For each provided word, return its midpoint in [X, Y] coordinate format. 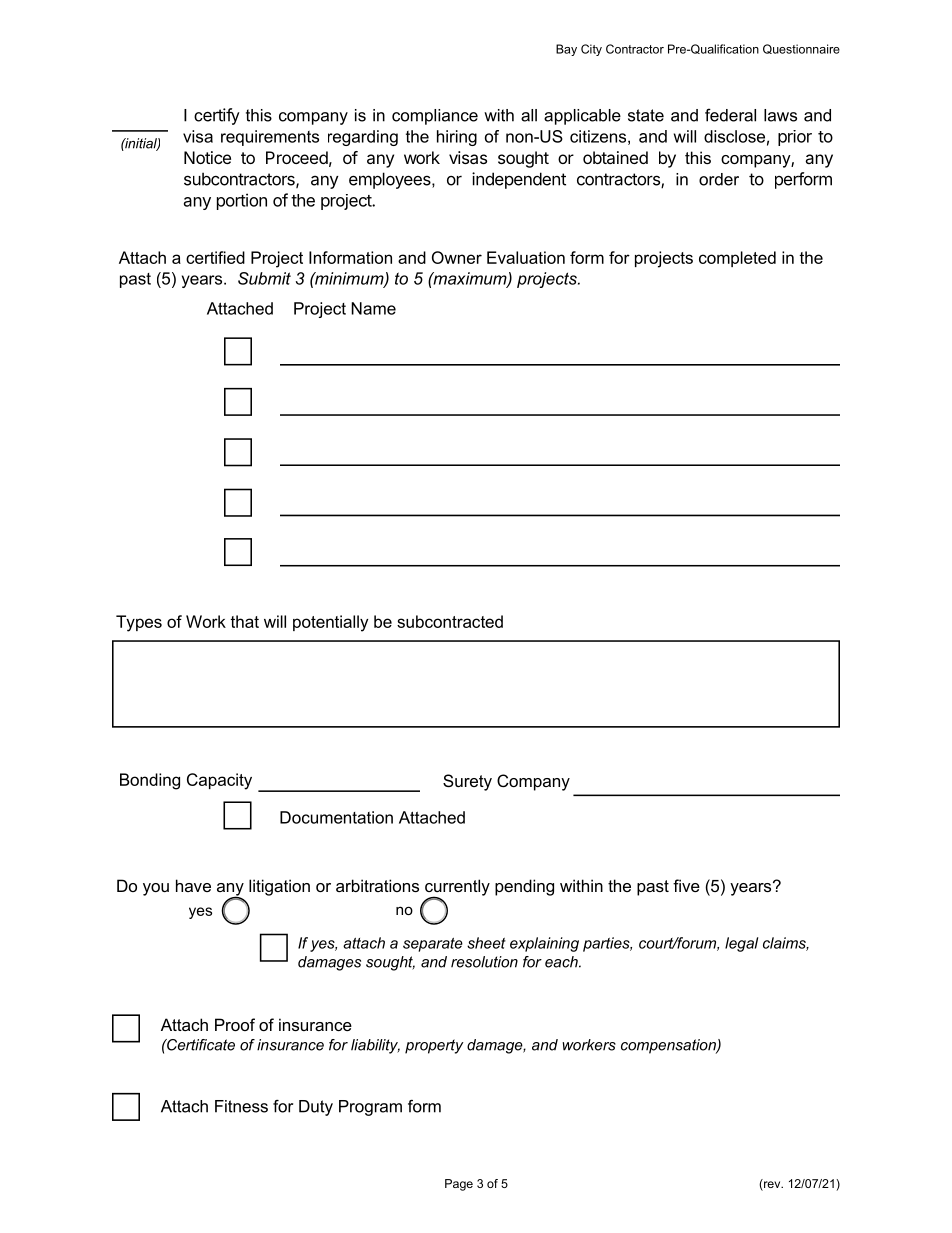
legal [741, 944]
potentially [330, 623]
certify [217, 116]
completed [737, 259]
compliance [435, 117]
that [244, 621]
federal [730, 115]
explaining [544, 944]
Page [459, 1185]
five [686, 885]
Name [373, 308]
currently [457, 888]
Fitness [241, 1106]
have [193, 885]
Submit [264, 278]
